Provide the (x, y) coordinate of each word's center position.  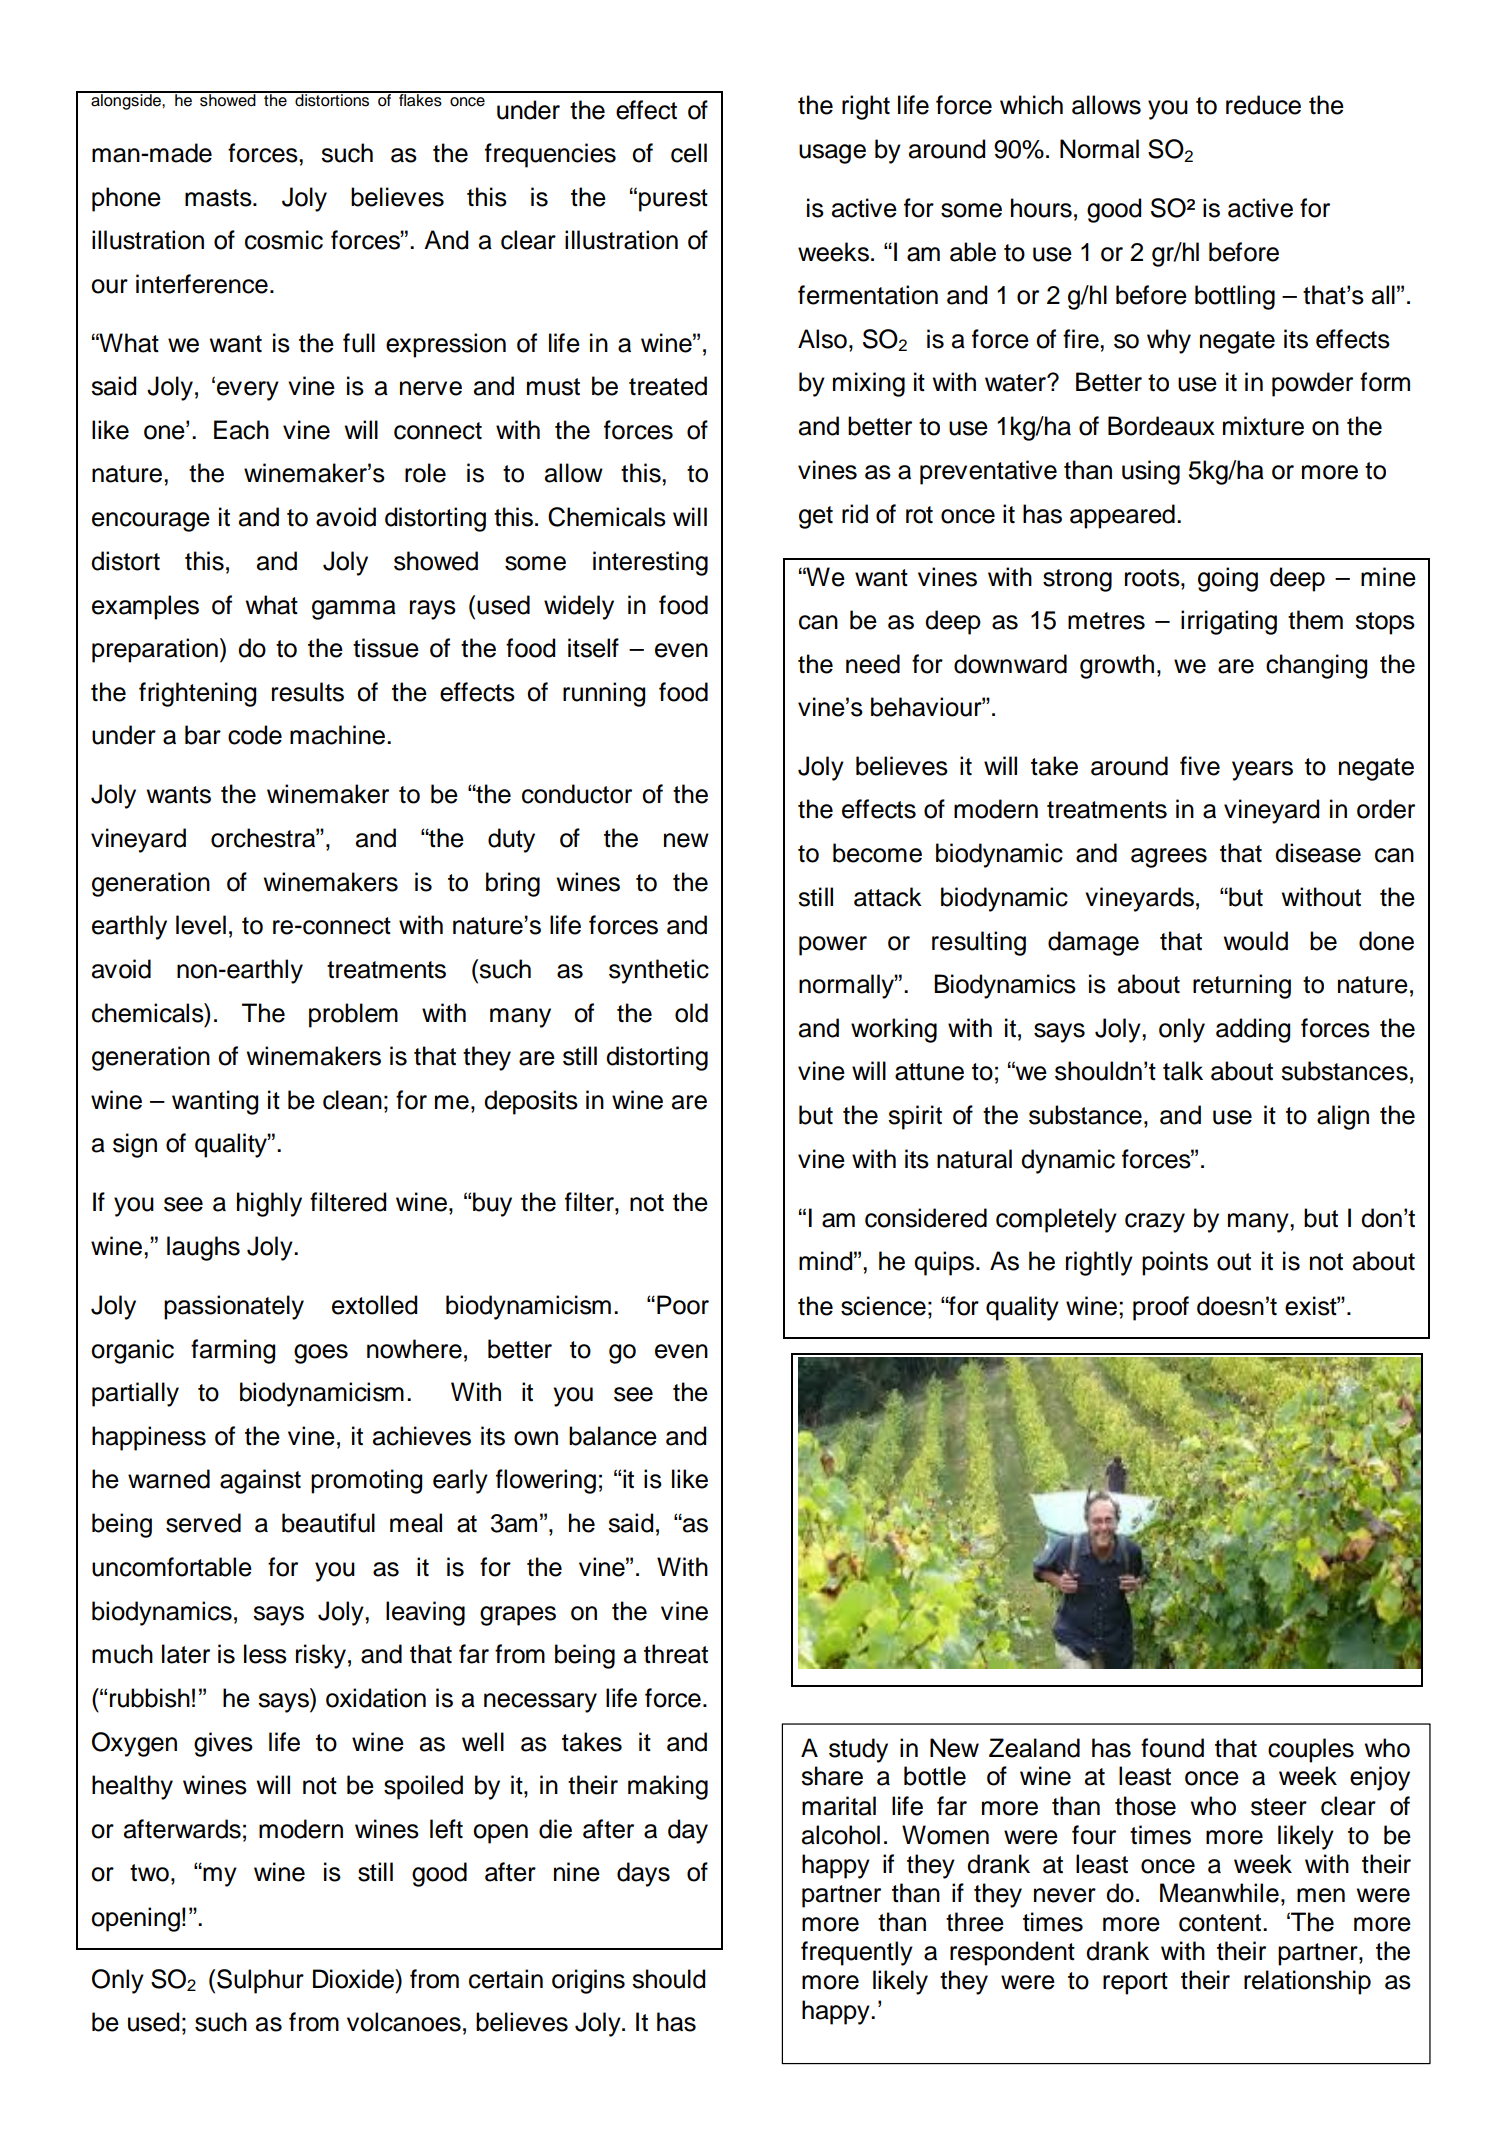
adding (1253, 1030)
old (691, 1013)
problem (353, 1015)
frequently (857, 1953)
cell (689, 153)
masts (219, 198)
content (1220, 1923)
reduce (1263, 105)
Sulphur (260, 1981)
